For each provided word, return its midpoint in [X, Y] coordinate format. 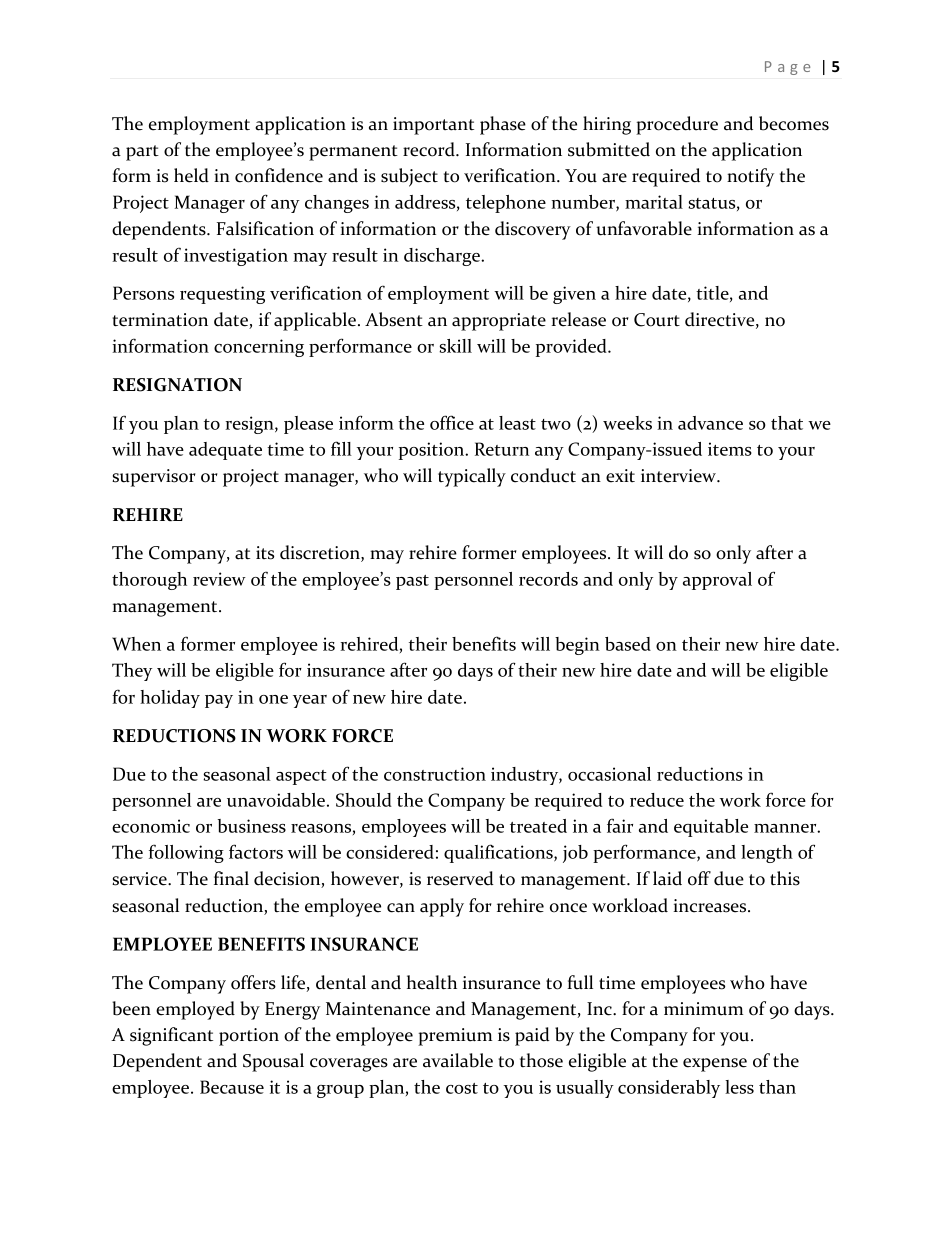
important [433, 126]
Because [232, 1087]
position [433, 451]
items [730, 449]
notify [750, 177]
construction [435, 774]
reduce [657, 800]
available [458, 1060]
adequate [225, 451]
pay [219, 701]
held [191, 175]
